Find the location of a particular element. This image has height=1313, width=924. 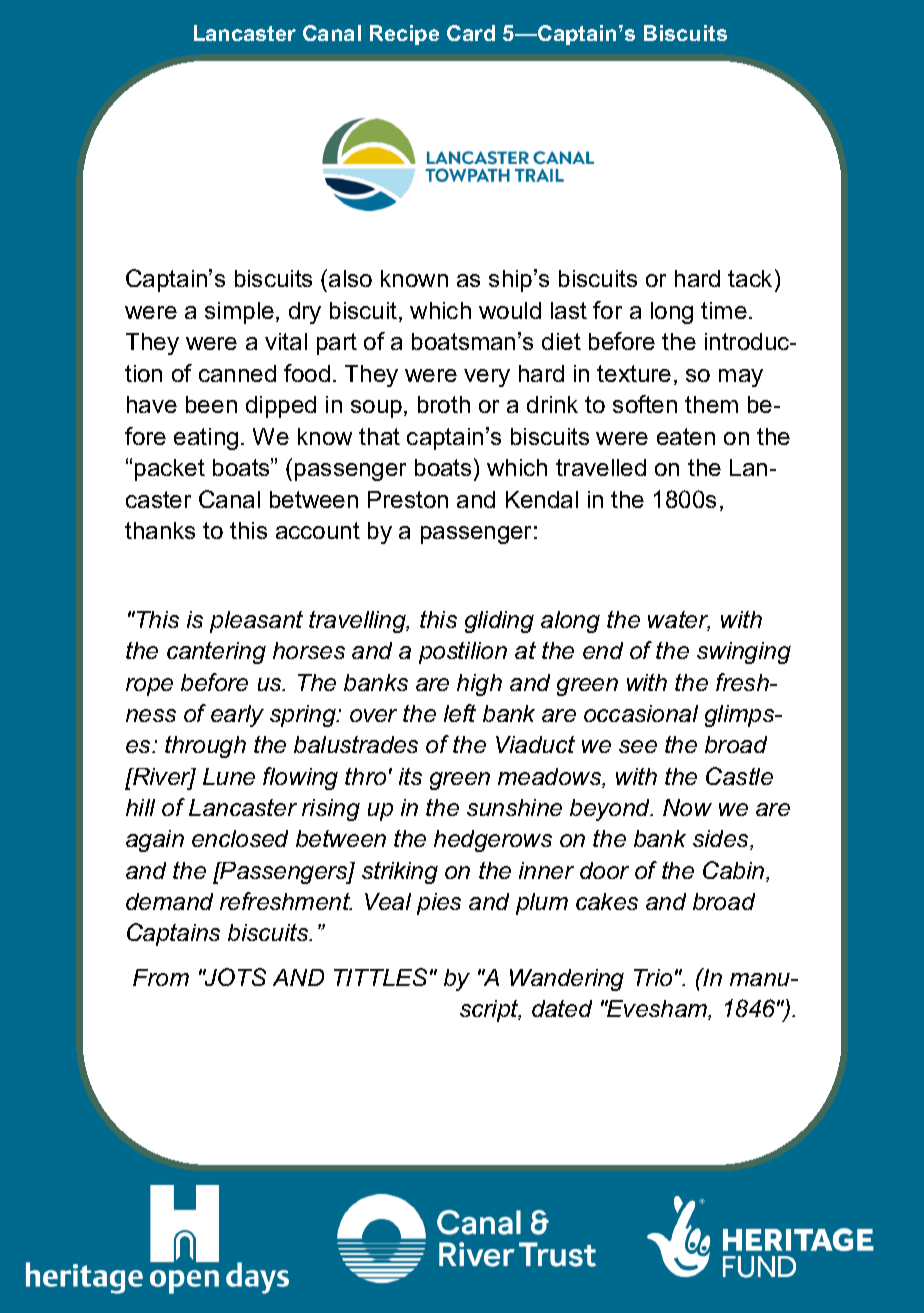

pies is located at coordinates (439, 904).
